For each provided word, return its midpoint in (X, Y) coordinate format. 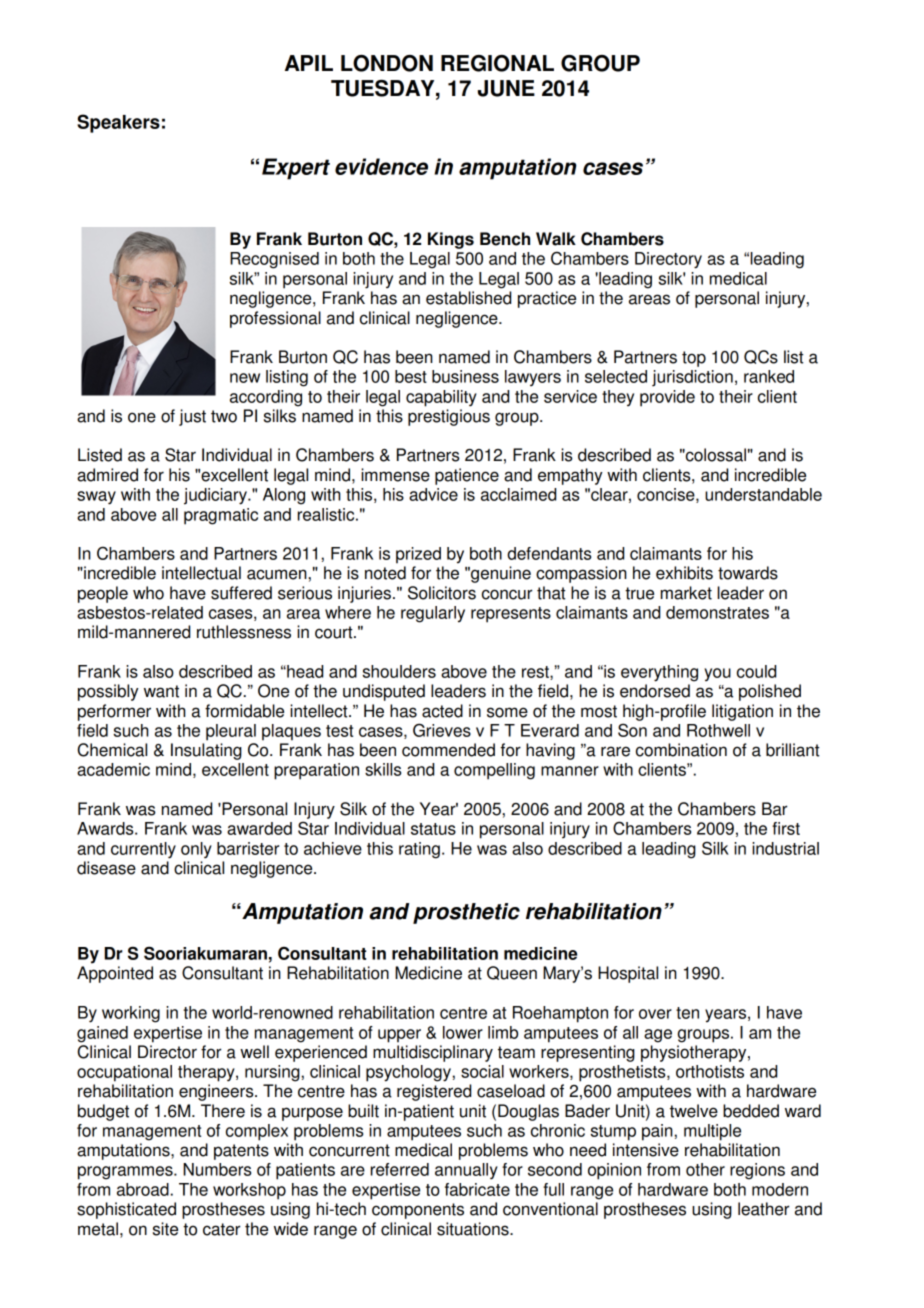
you (717, 674)
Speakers (118, 123)
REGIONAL (497, 63)
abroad (143, 1189)
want (161, 691)
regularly (433, 614)
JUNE (506, 88)
